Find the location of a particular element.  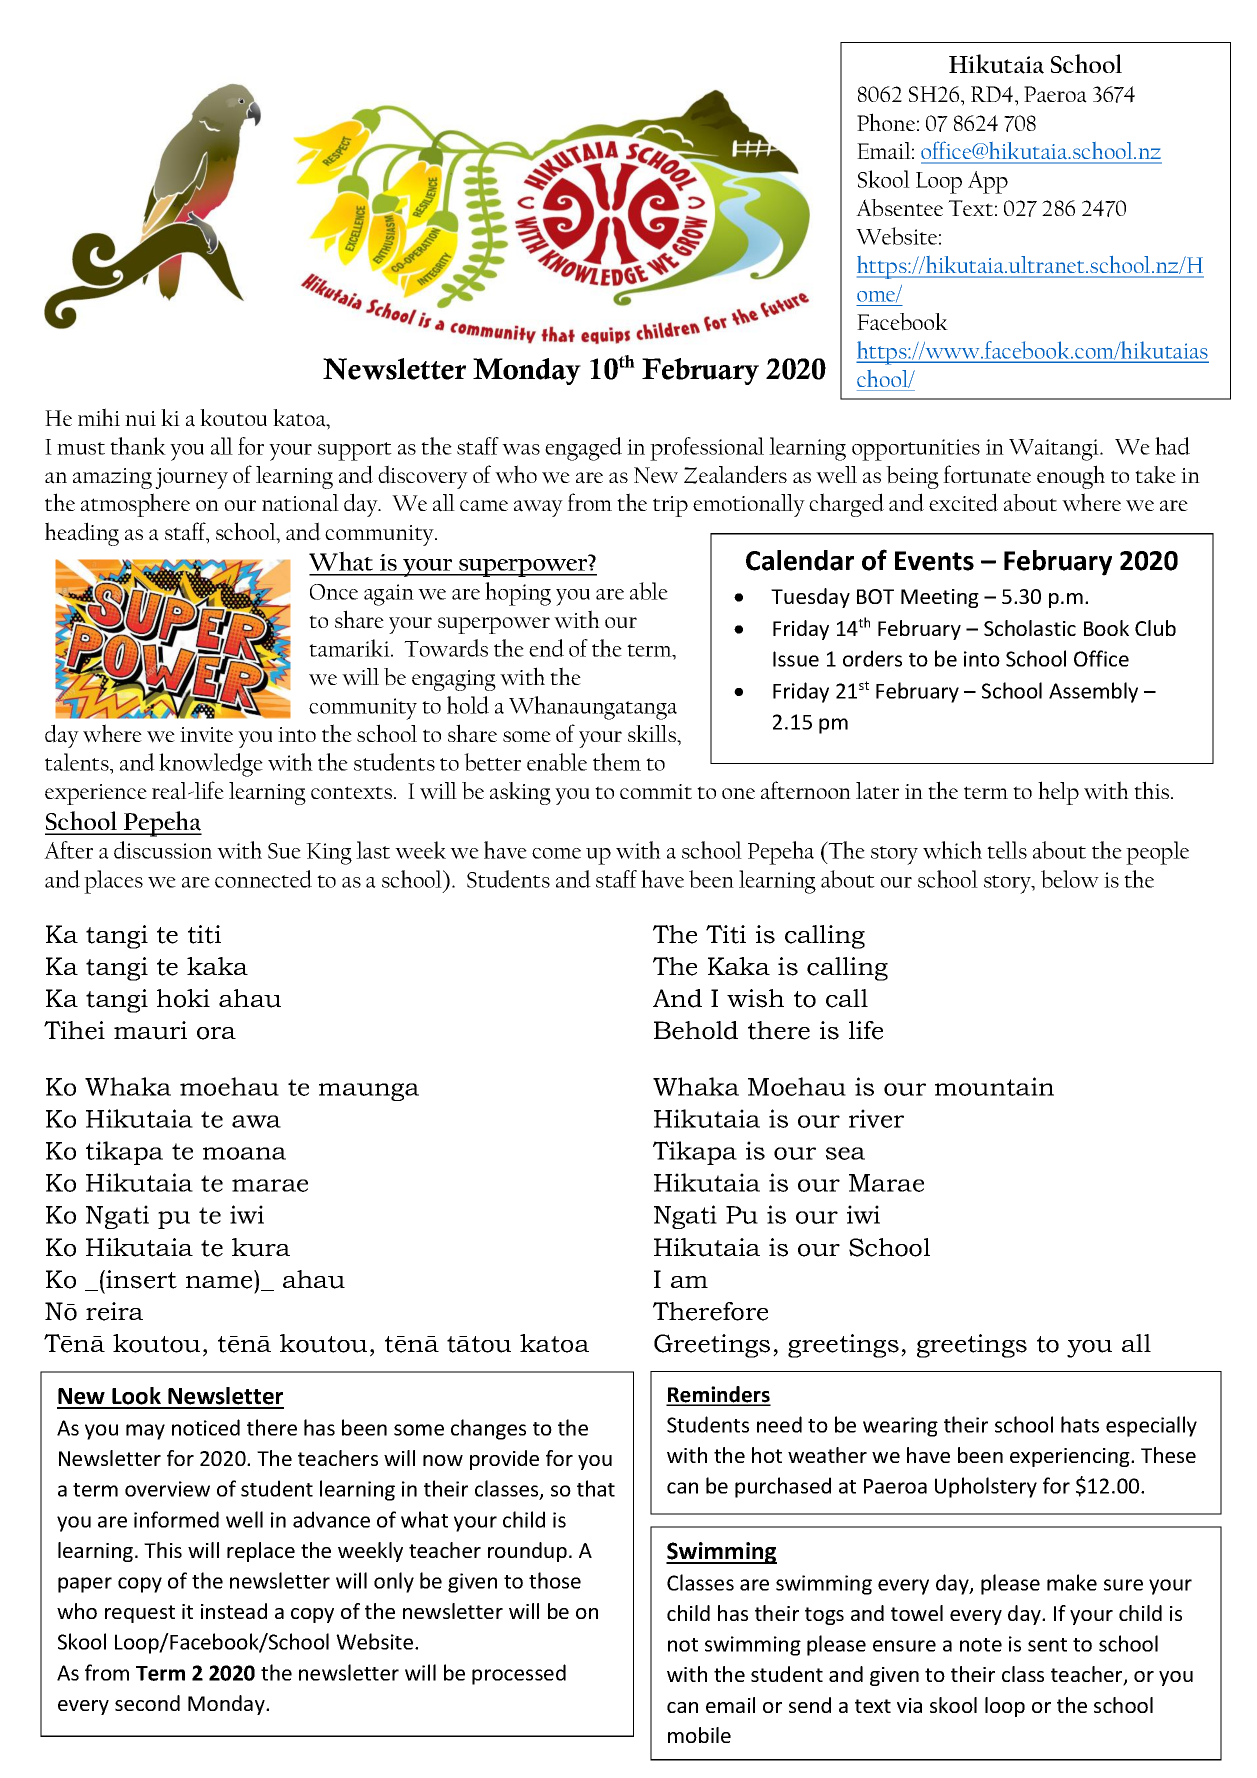

App is located at coordinates (988, 182).
